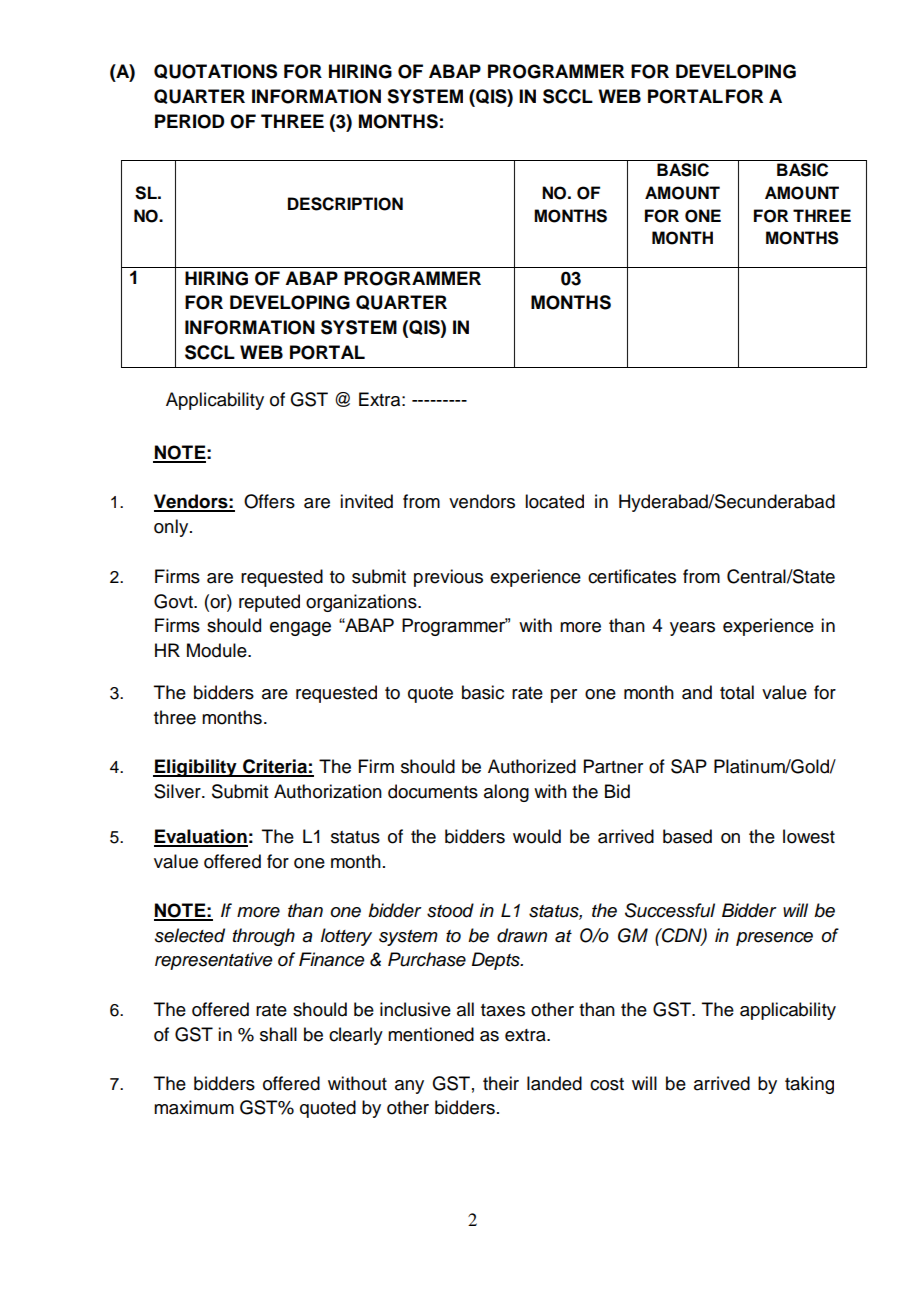  What do you see at coordinates (366, 501) in the page?
I see `invited` at bounding box center [366, 501].
